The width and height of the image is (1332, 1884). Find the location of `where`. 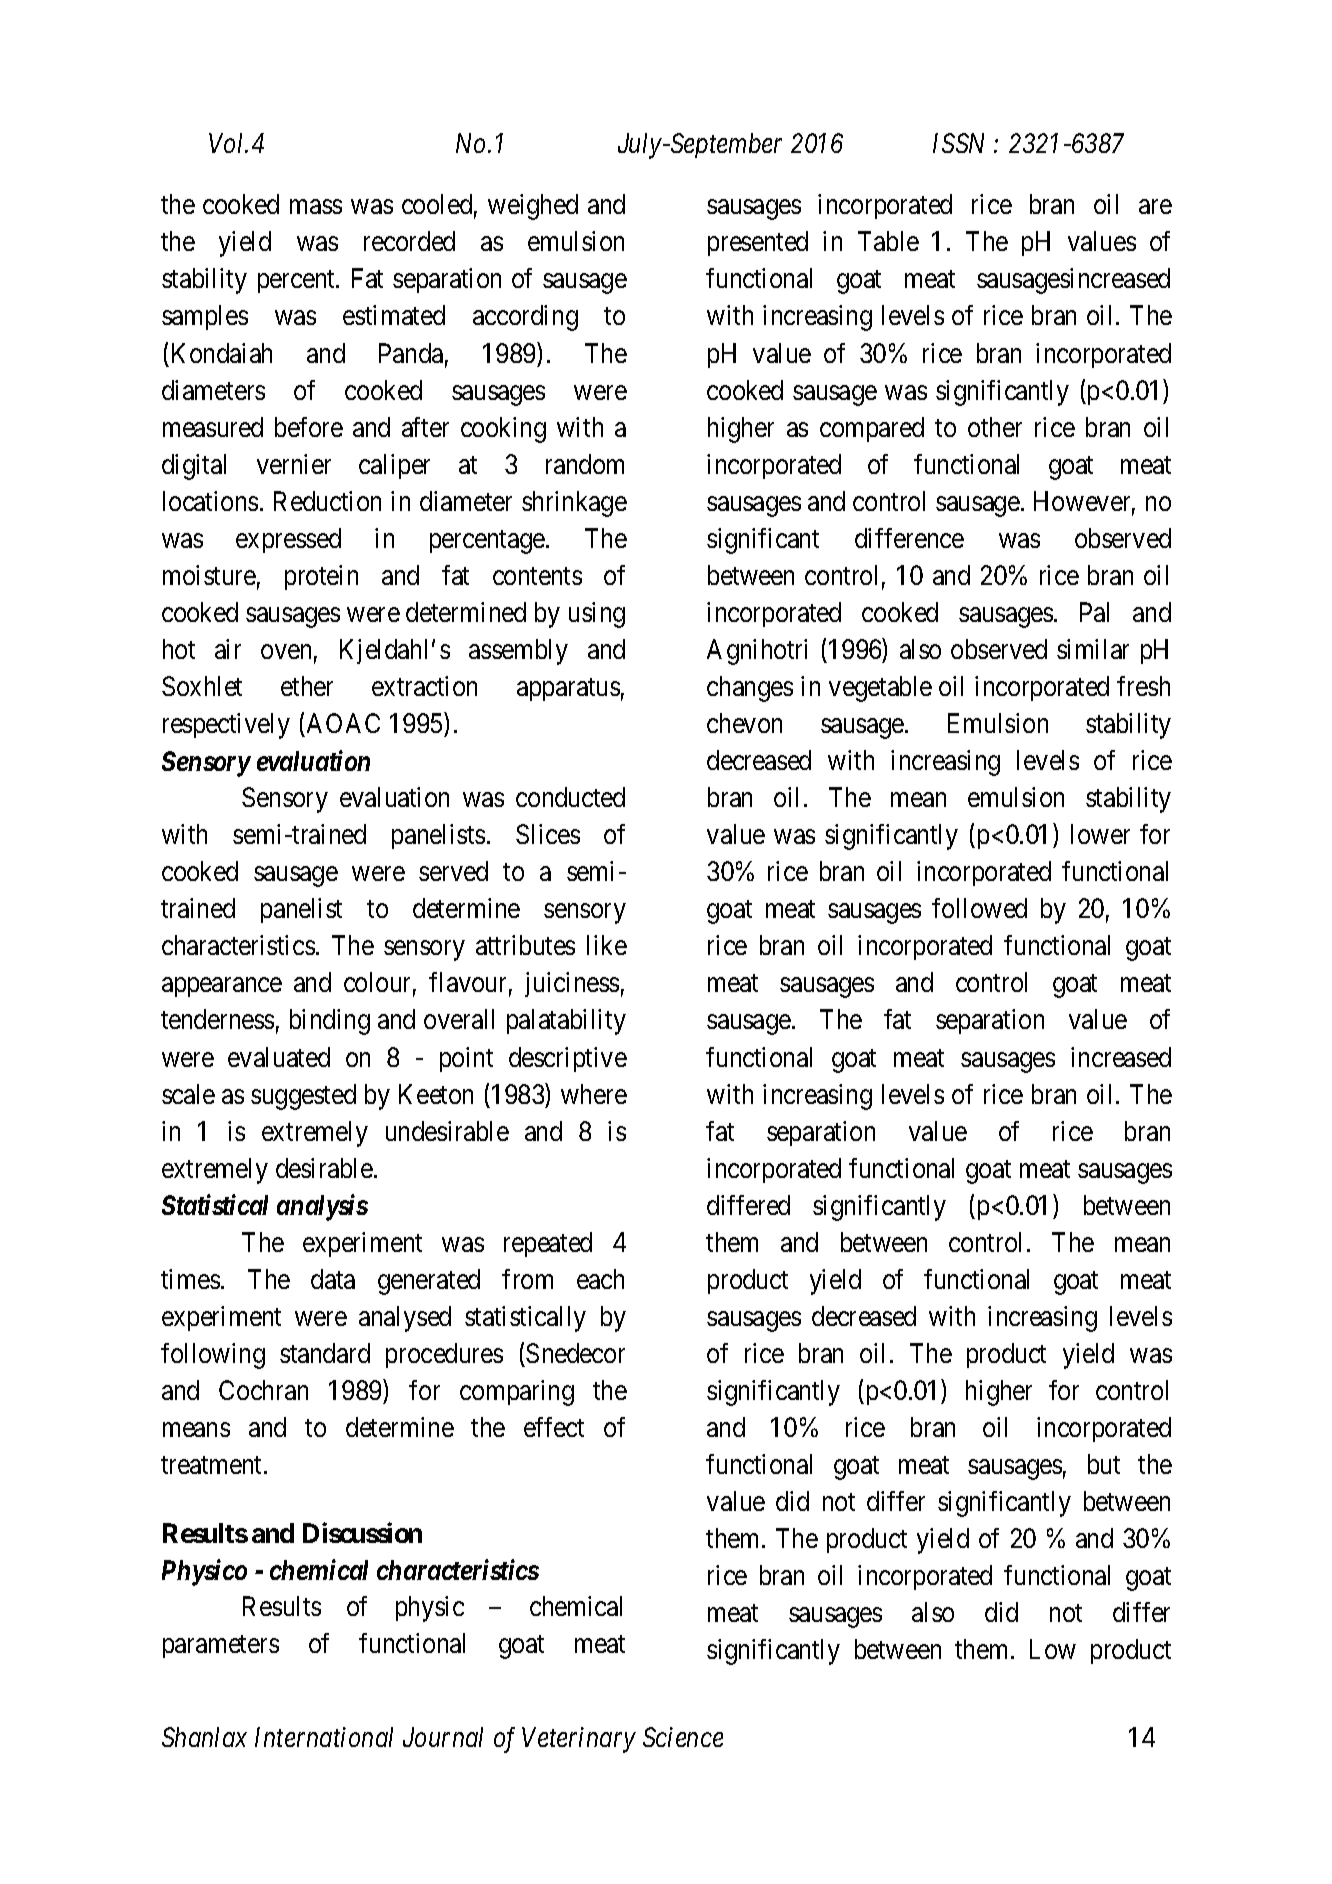

where is located at coordinates (594, 1094).
